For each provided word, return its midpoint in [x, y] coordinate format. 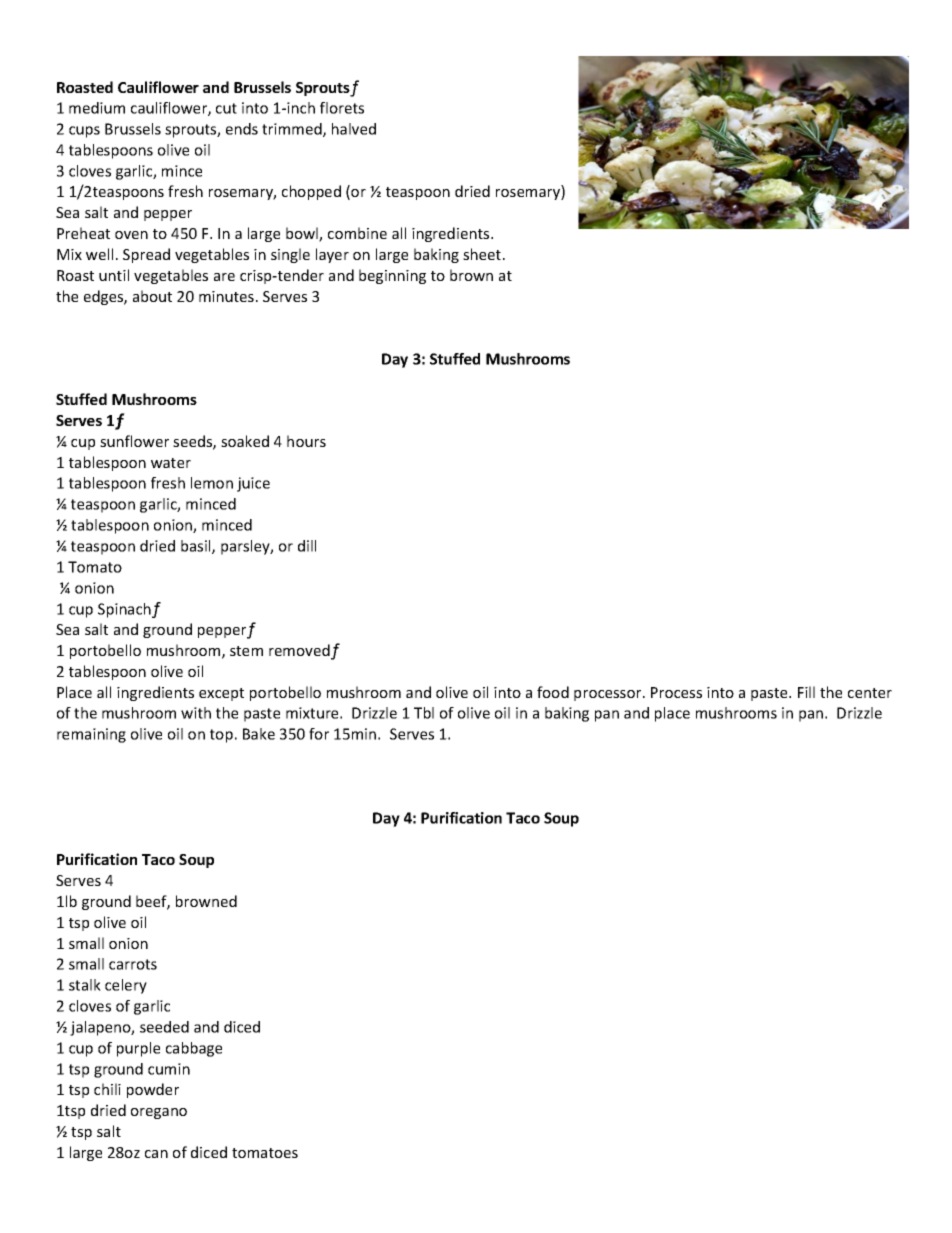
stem [246, 651]
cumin [169, 1069]
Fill [806, 692]
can [156, 1154]
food [553, 692]
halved [354, 129]
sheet [483, 254]
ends [242, 129]
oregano [159, 1113]
